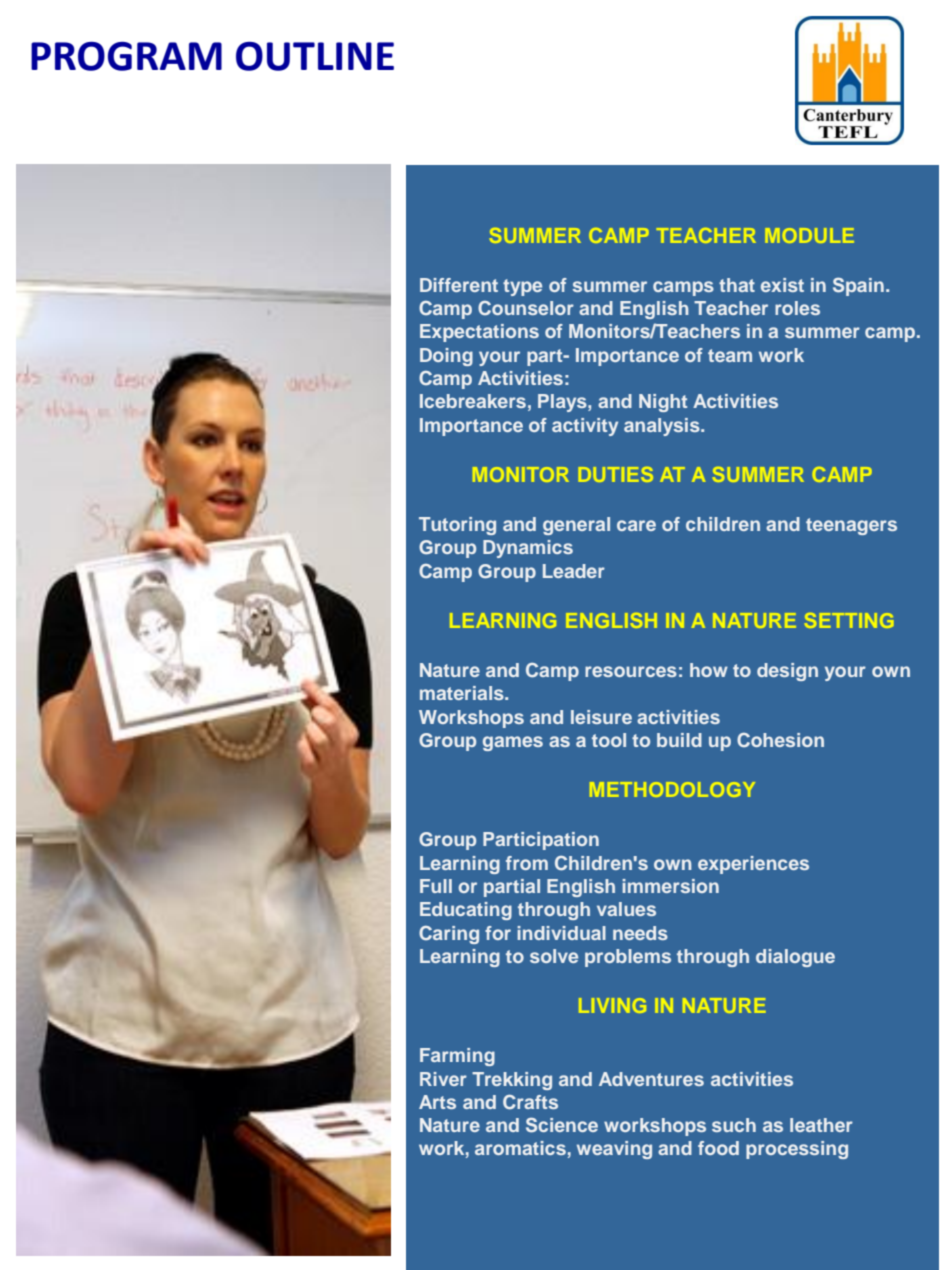 Image resolution: width=952 pixels, height=1270 pixels. I want to click on experiences, so click(753, 865).
